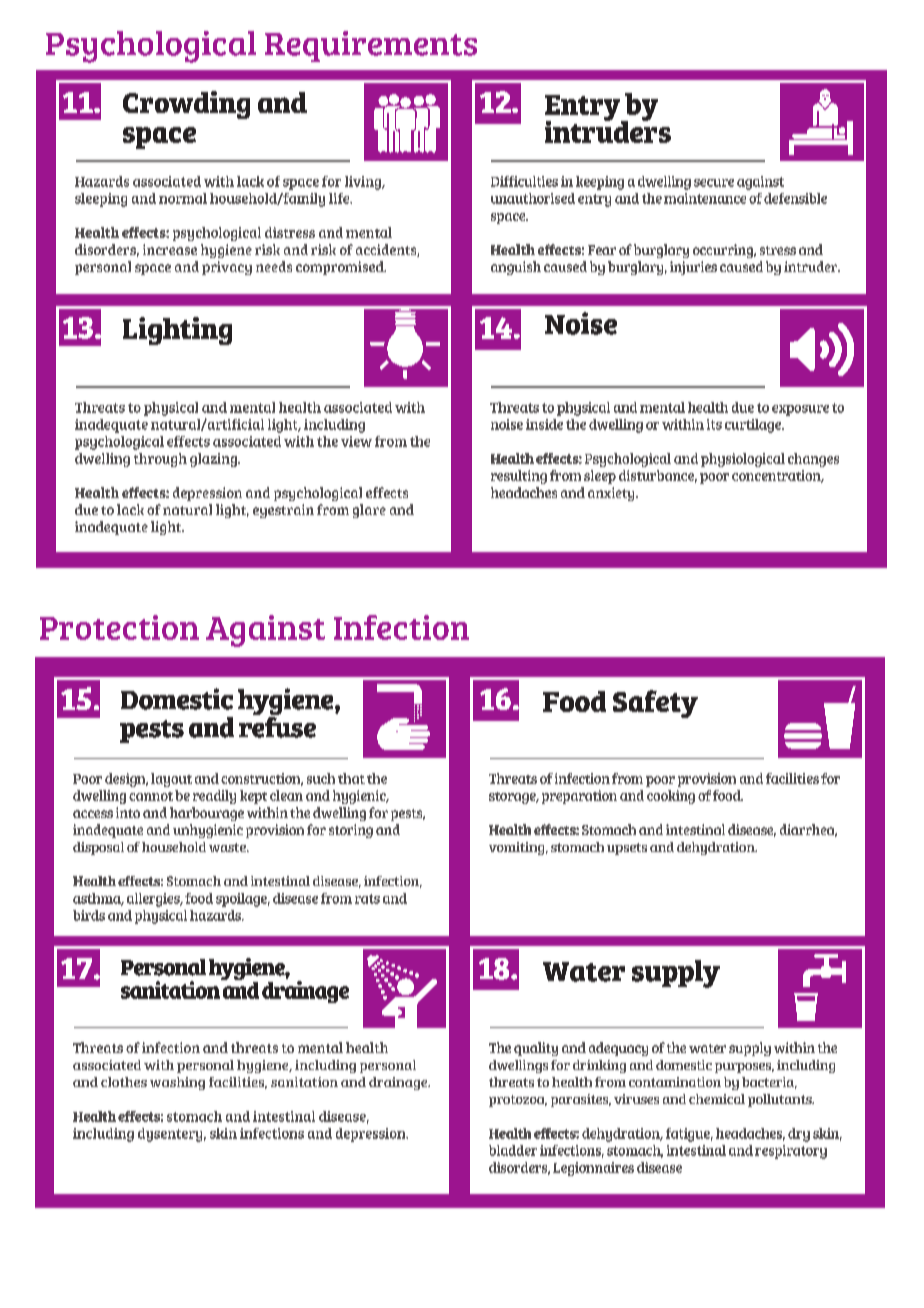  What do you see at coordinates (516, 268) in the page?
I see `anguish` at bounding box center [516, 268].
